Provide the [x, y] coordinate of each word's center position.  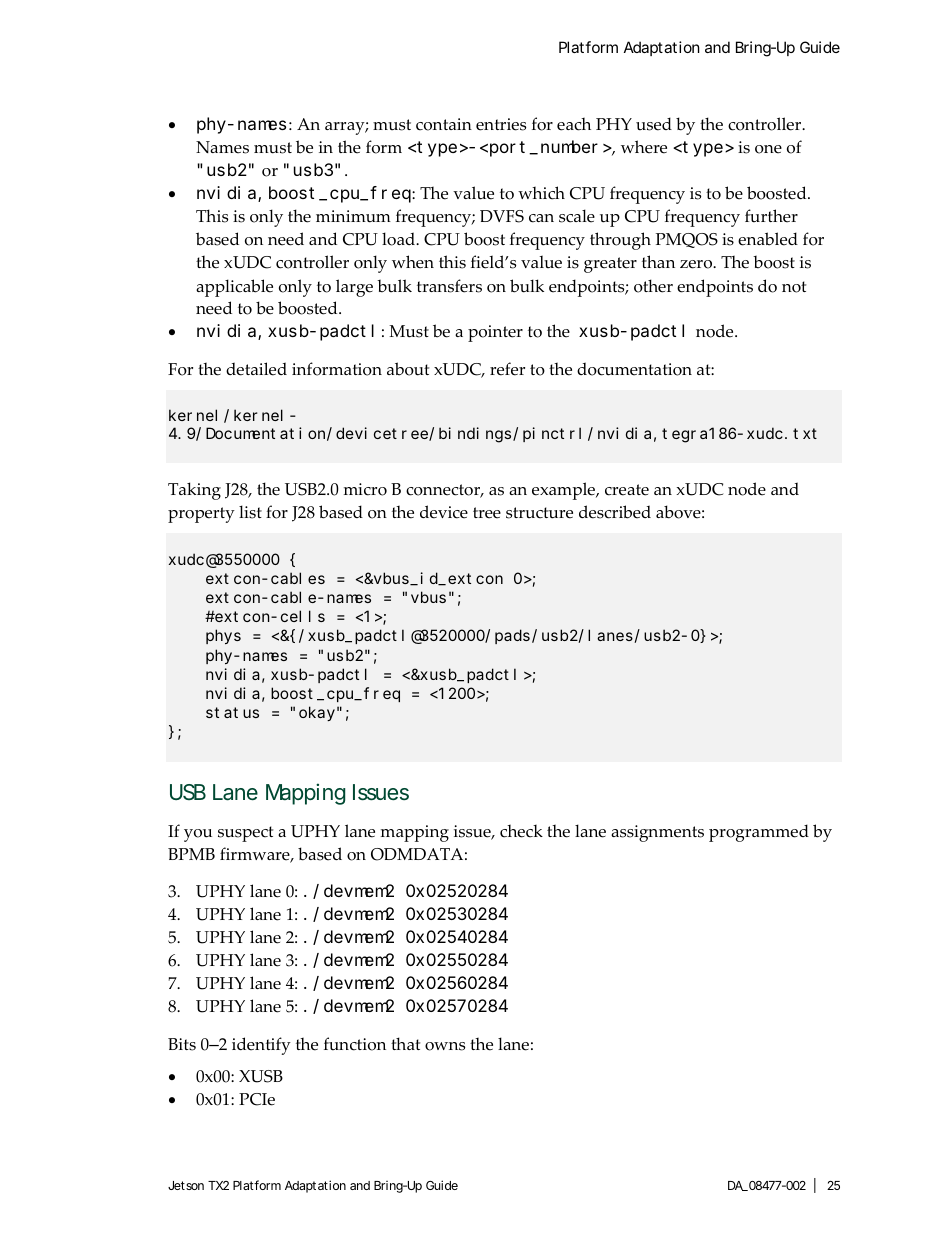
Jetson [186, 1185]
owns [445, 1046]
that [405, 1043]
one [768, 149]
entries [501, 124]
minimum [353, 216]
